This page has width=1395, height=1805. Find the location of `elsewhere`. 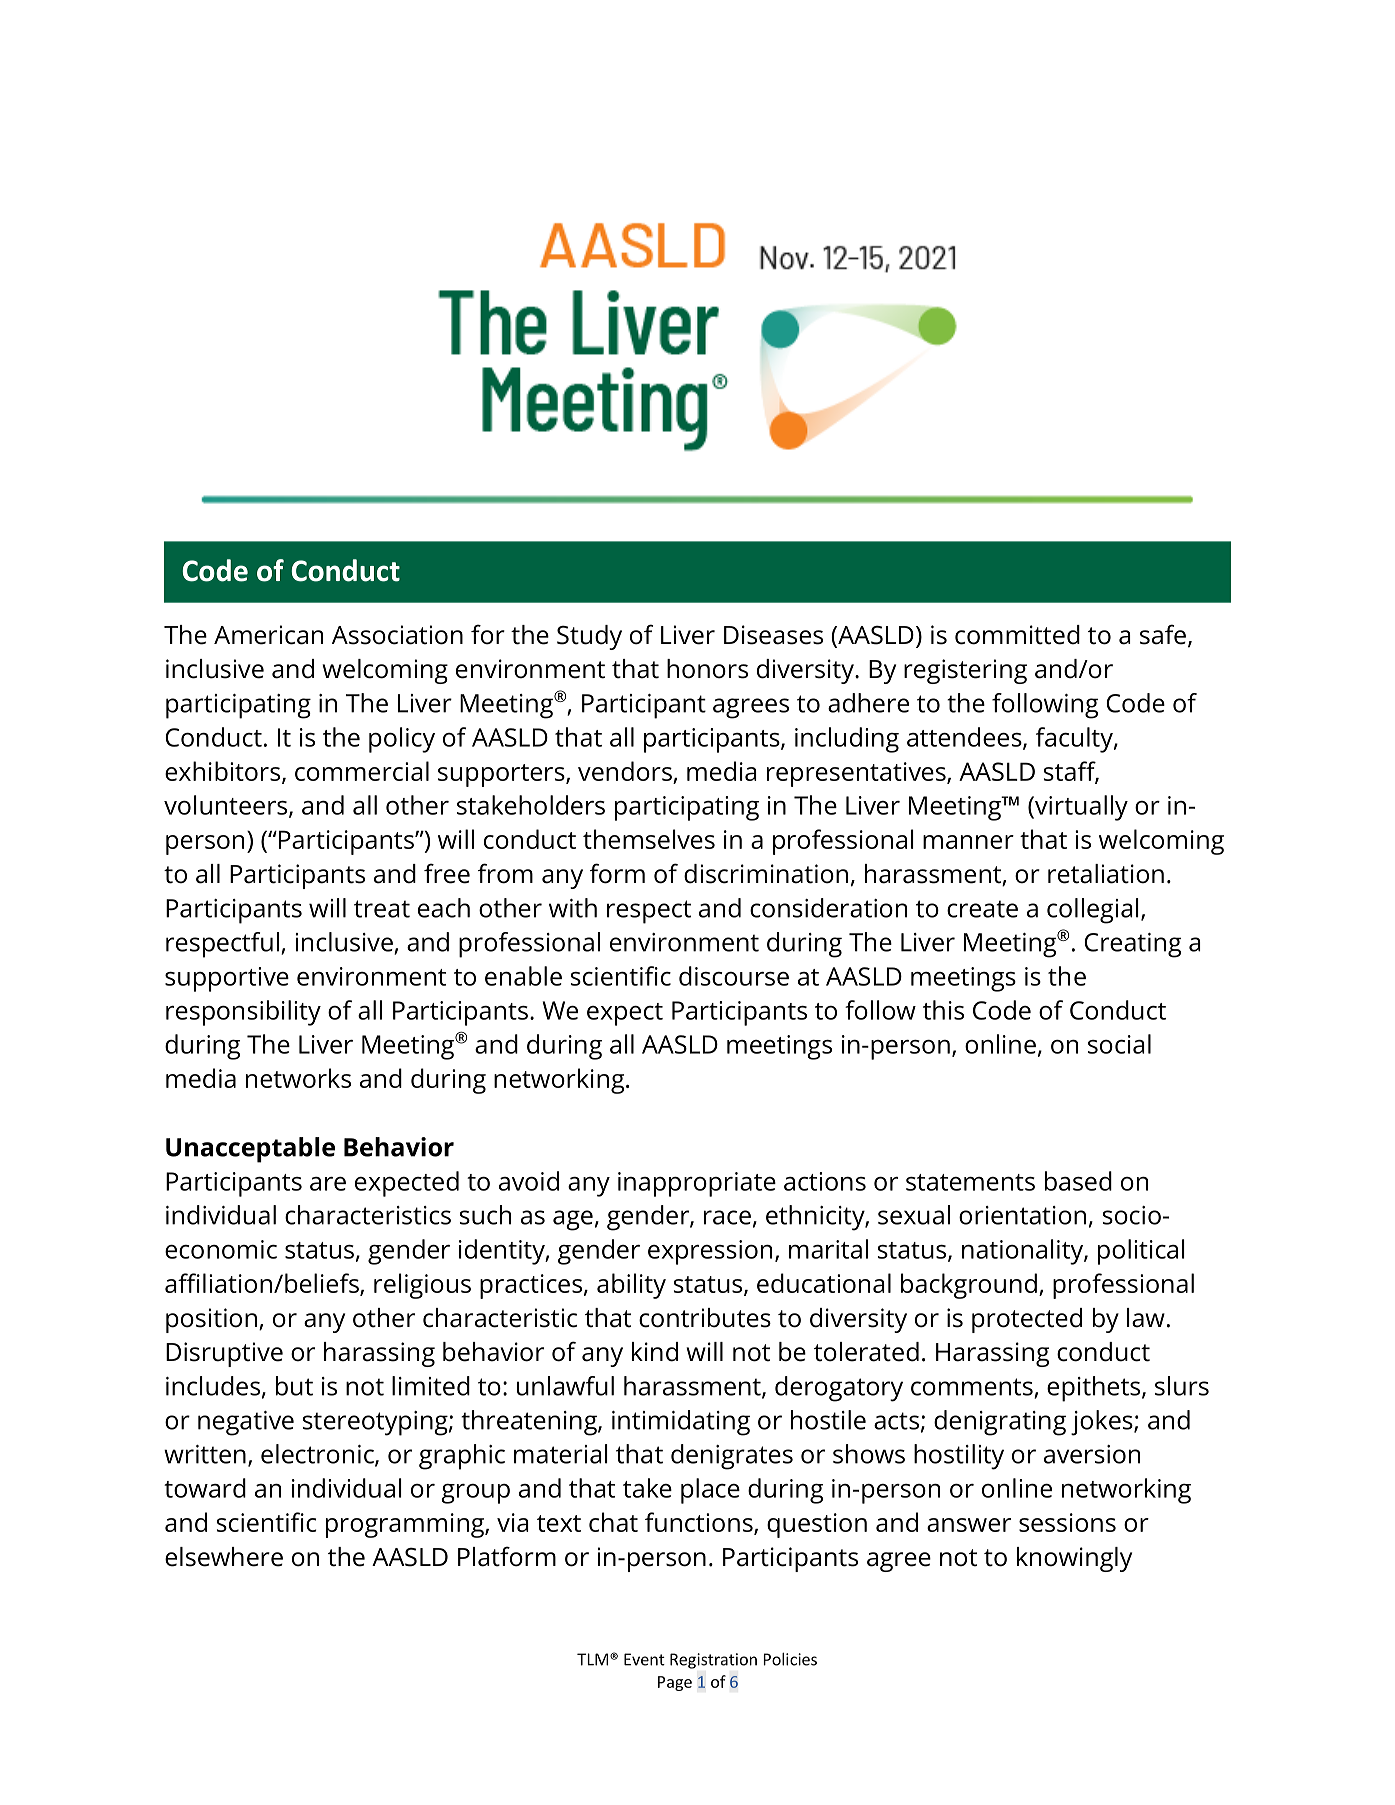

elsewhere is located at coordinates (224, 1557).
